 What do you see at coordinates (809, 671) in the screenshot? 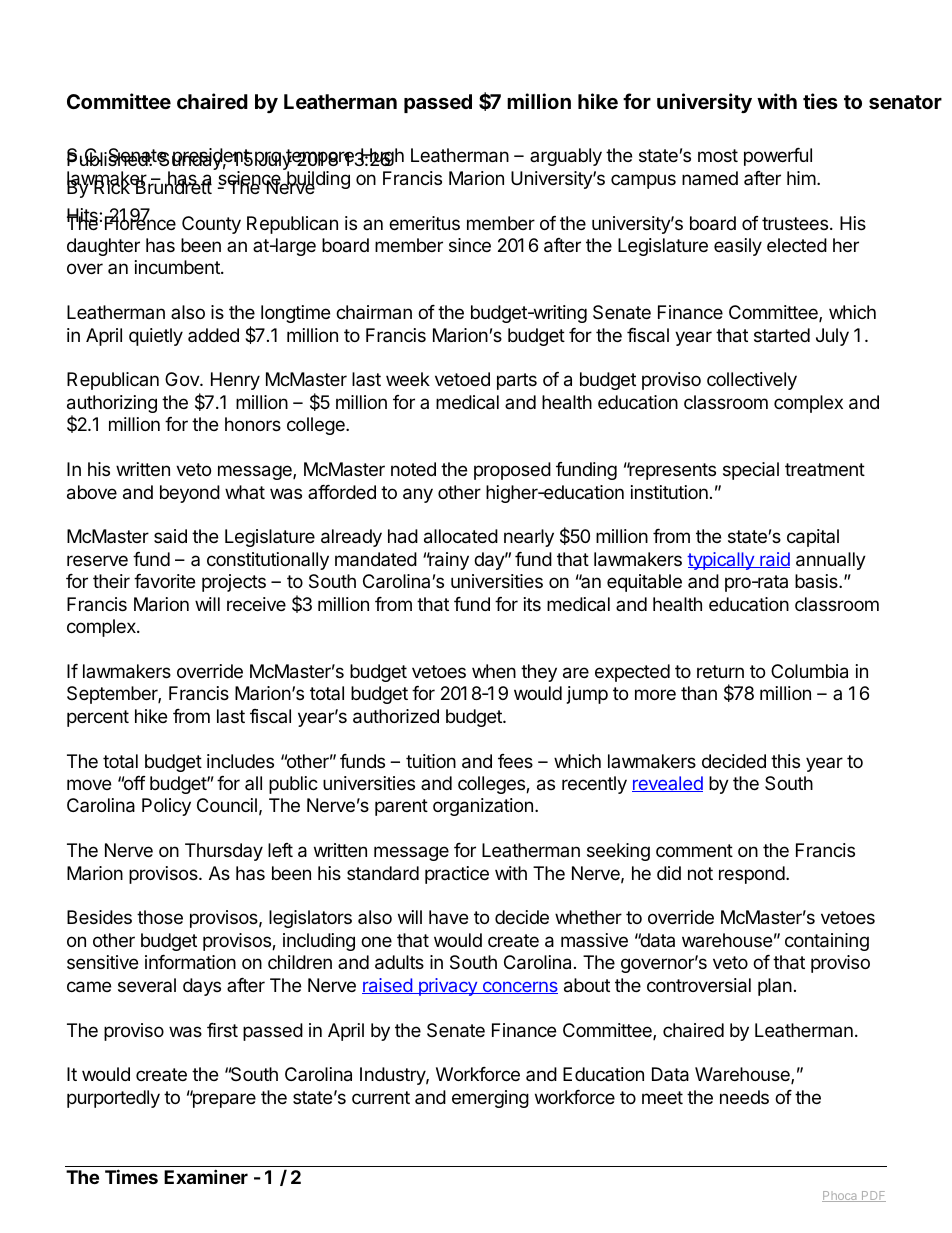
I see `Columbia` at bounding box center [809, 671].
